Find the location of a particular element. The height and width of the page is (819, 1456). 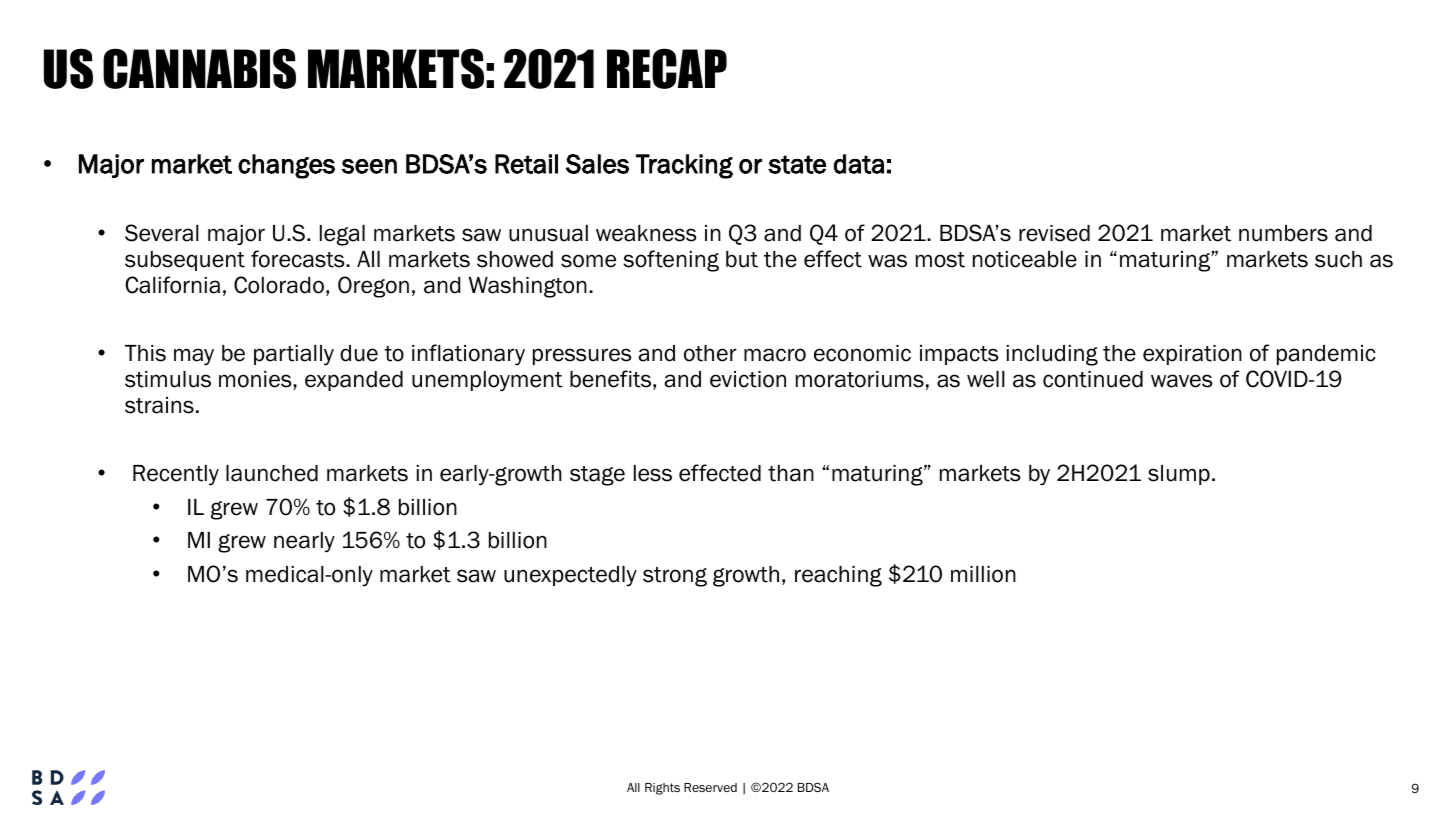

strong is located at coordinates (675, 577).
